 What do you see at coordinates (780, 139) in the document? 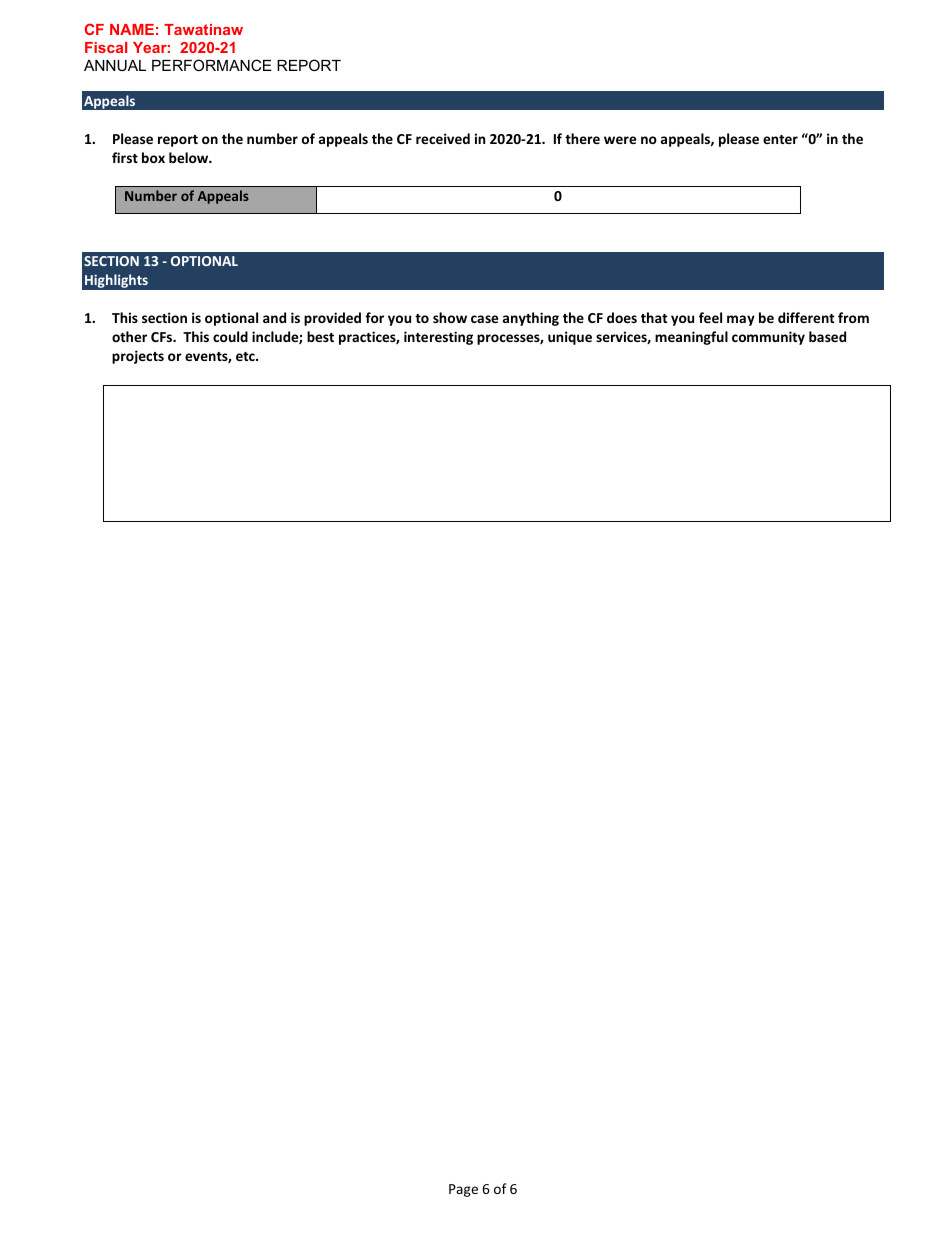
I see `enter` at bounding box center [780, 139].
